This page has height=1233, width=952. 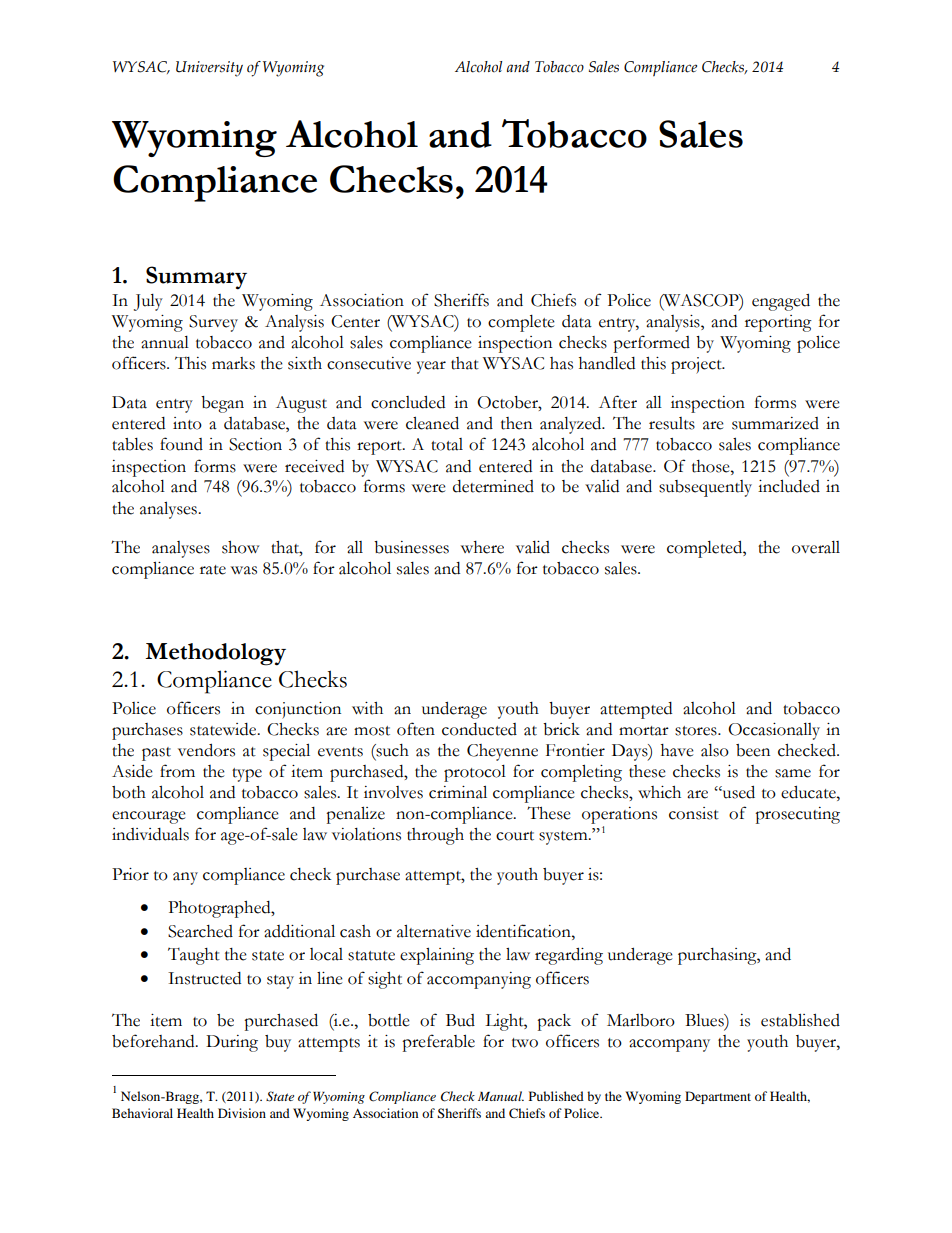 What do you see at coordinates (431, 367) in the page?
I see `year` at bounding box center [431, 367].
